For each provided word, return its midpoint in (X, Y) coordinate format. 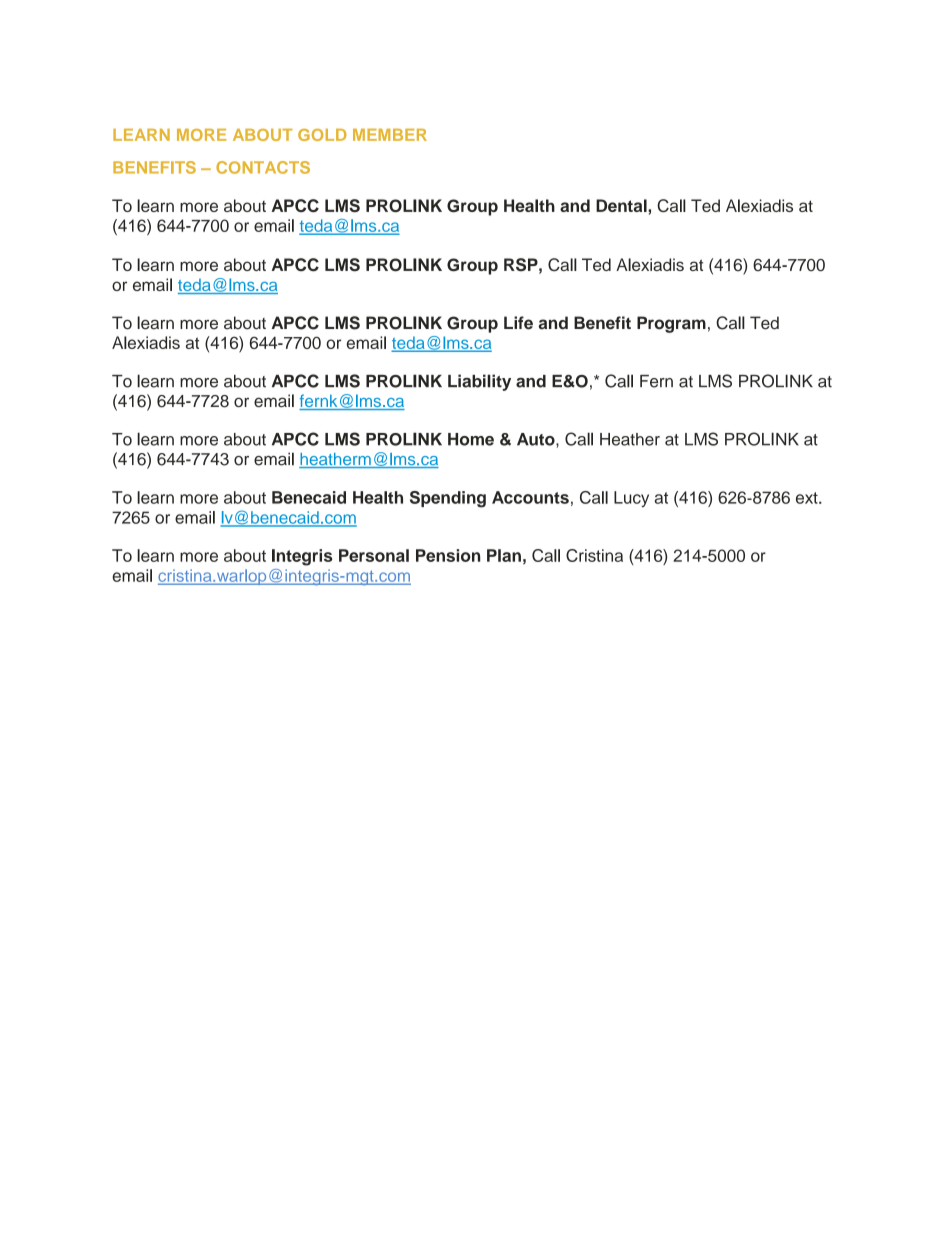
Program (671, 324)
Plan (504, 555)
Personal (374, 555)
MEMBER (390, 135)
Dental (622, 205)
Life (518, 323)
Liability (479, 382)
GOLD (322, 135)
